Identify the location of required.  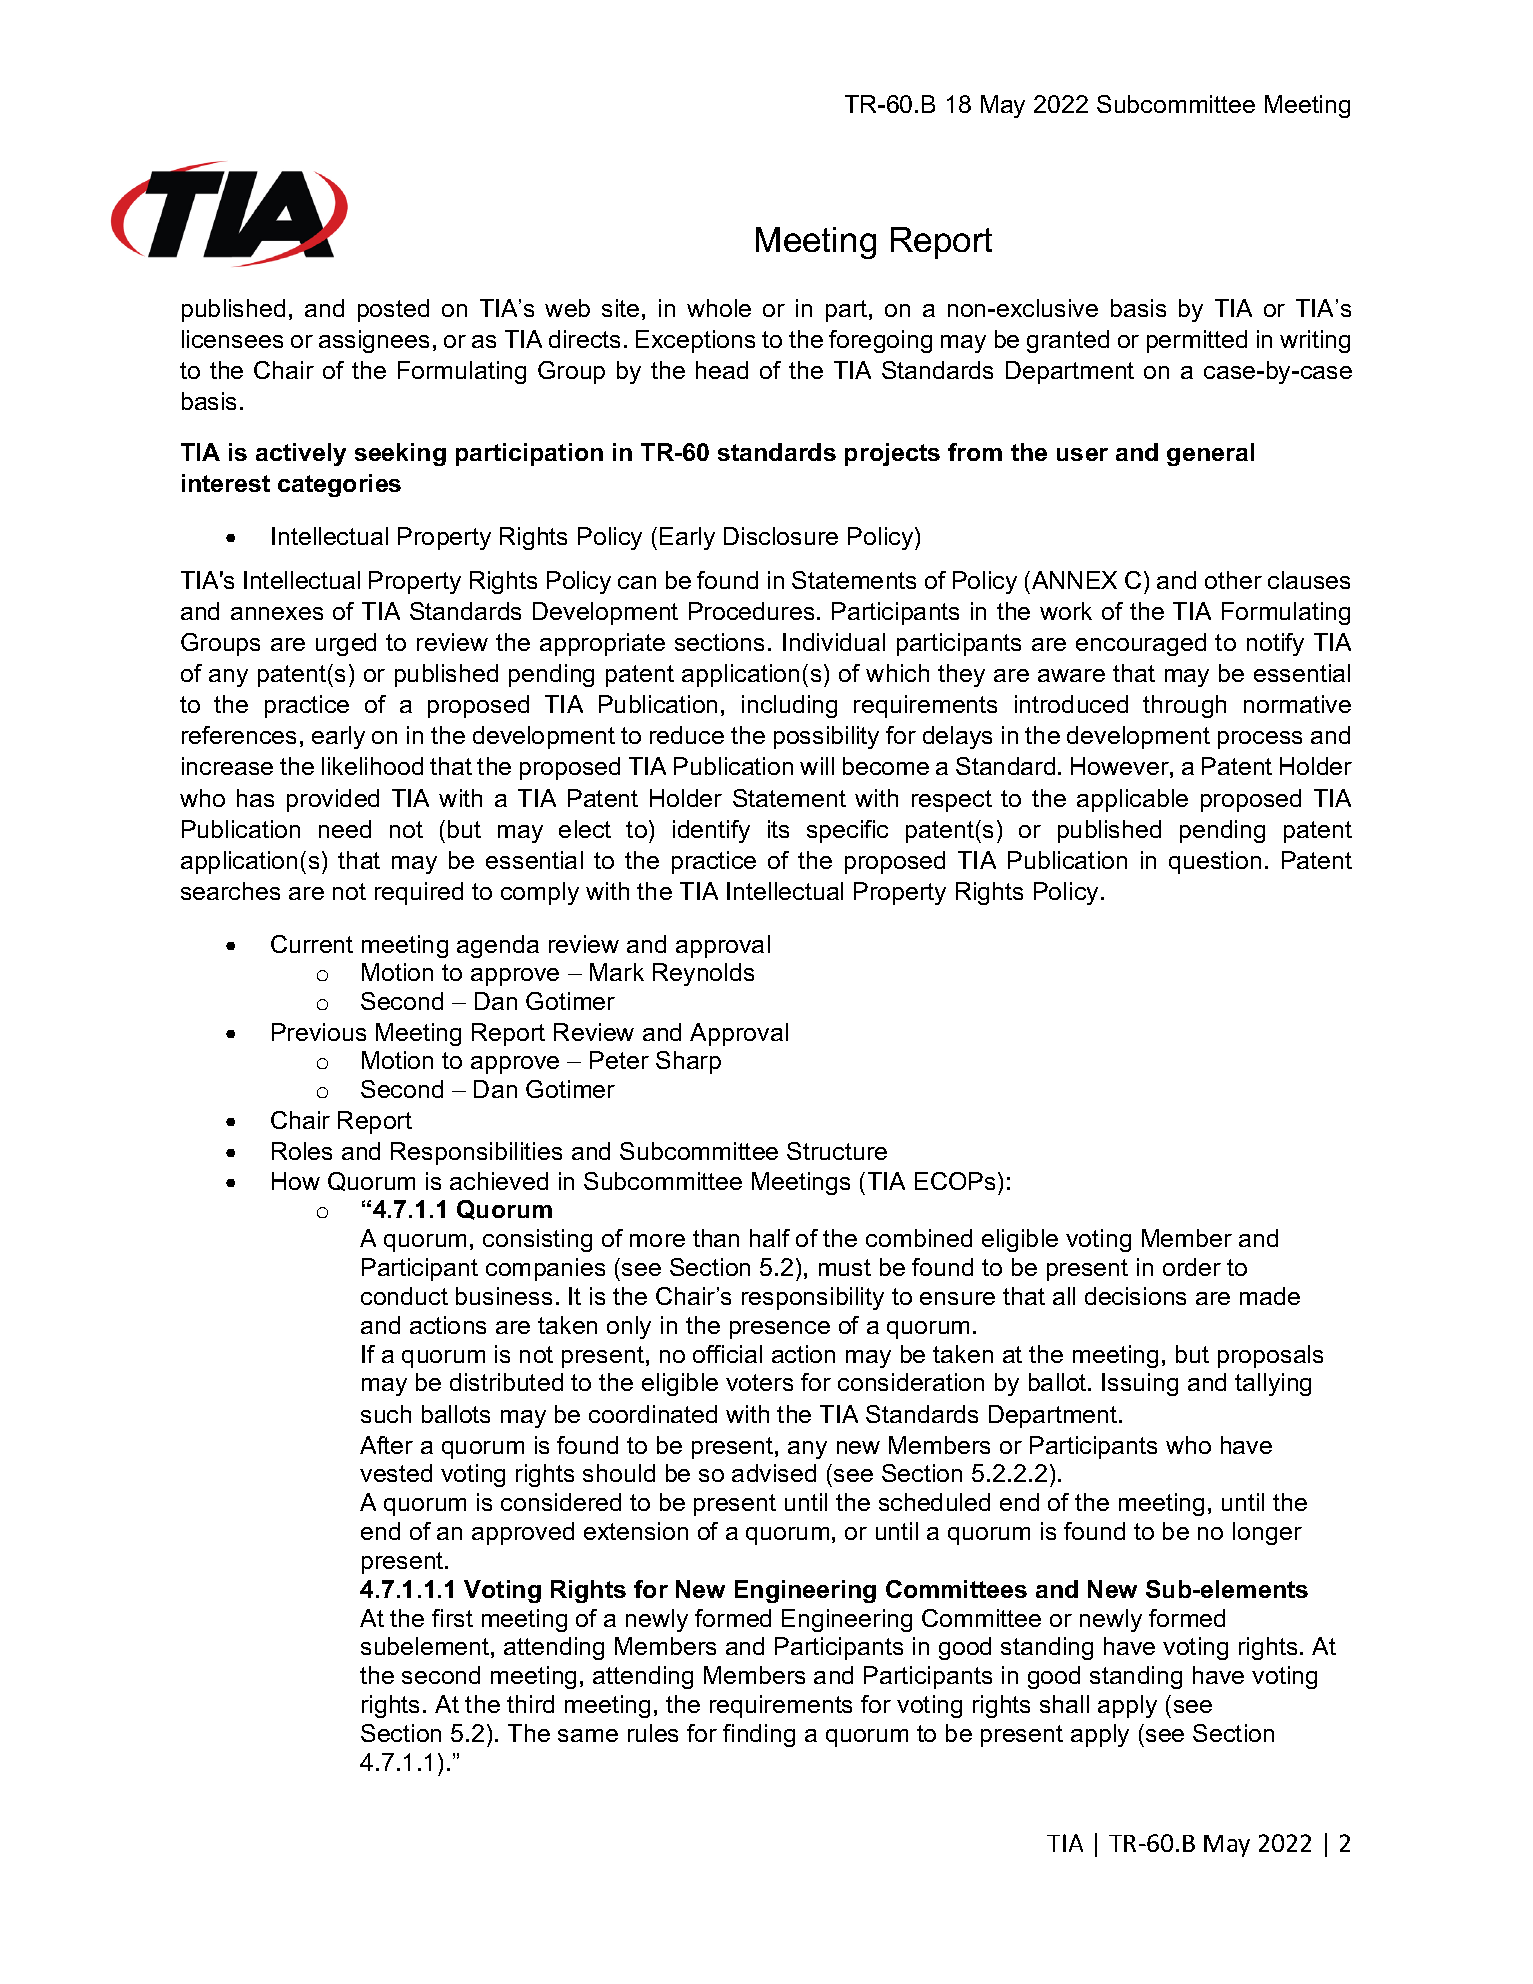
(419, 893).
